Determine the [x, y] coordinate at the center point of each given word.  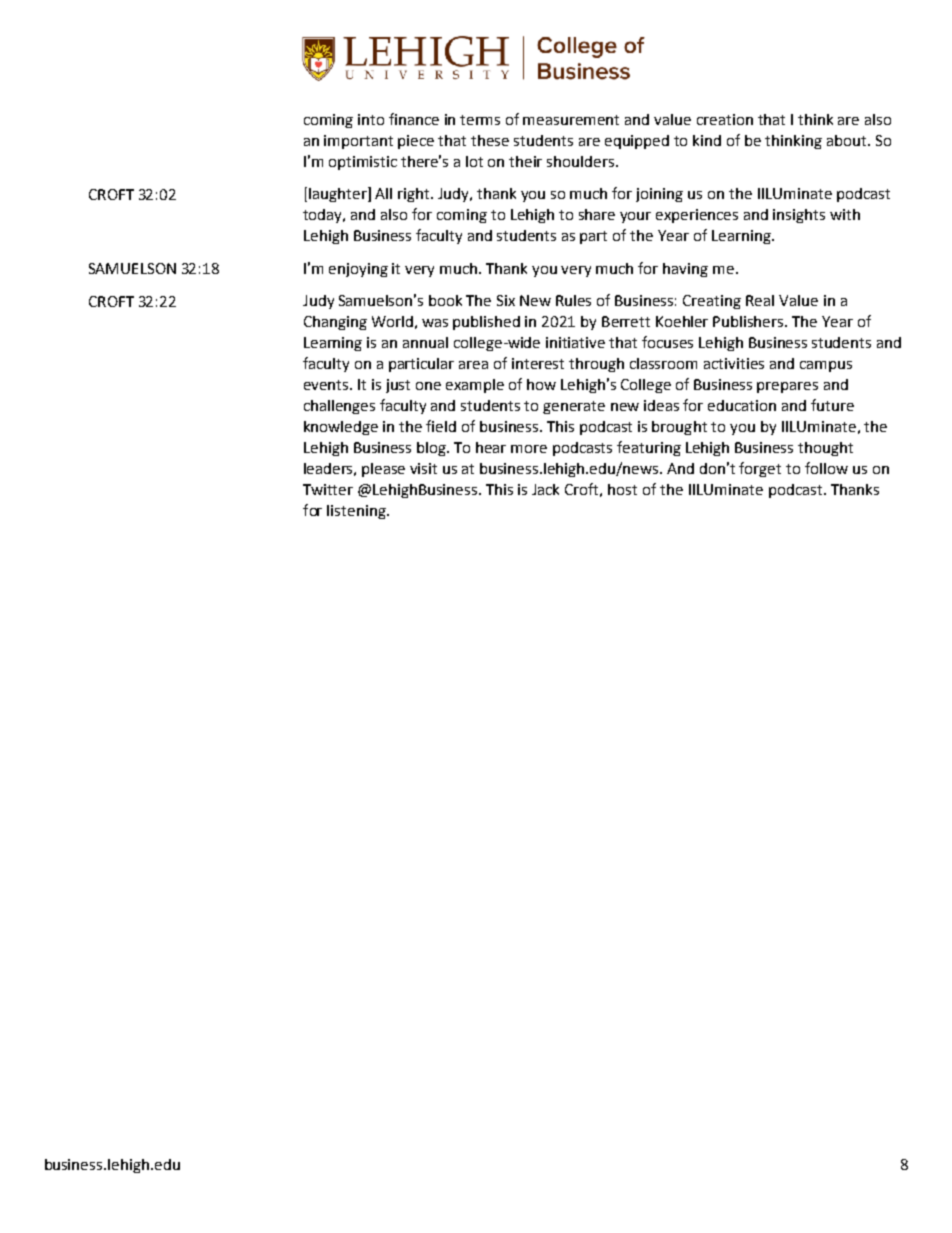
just [398, 386]
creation [725, 119]
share [597, 214]
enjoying [358, 270]
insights [799, 216]
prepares [787, 387]
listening [357, 512]
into [371, 119]
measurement [571, 120]
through [596, 365]
